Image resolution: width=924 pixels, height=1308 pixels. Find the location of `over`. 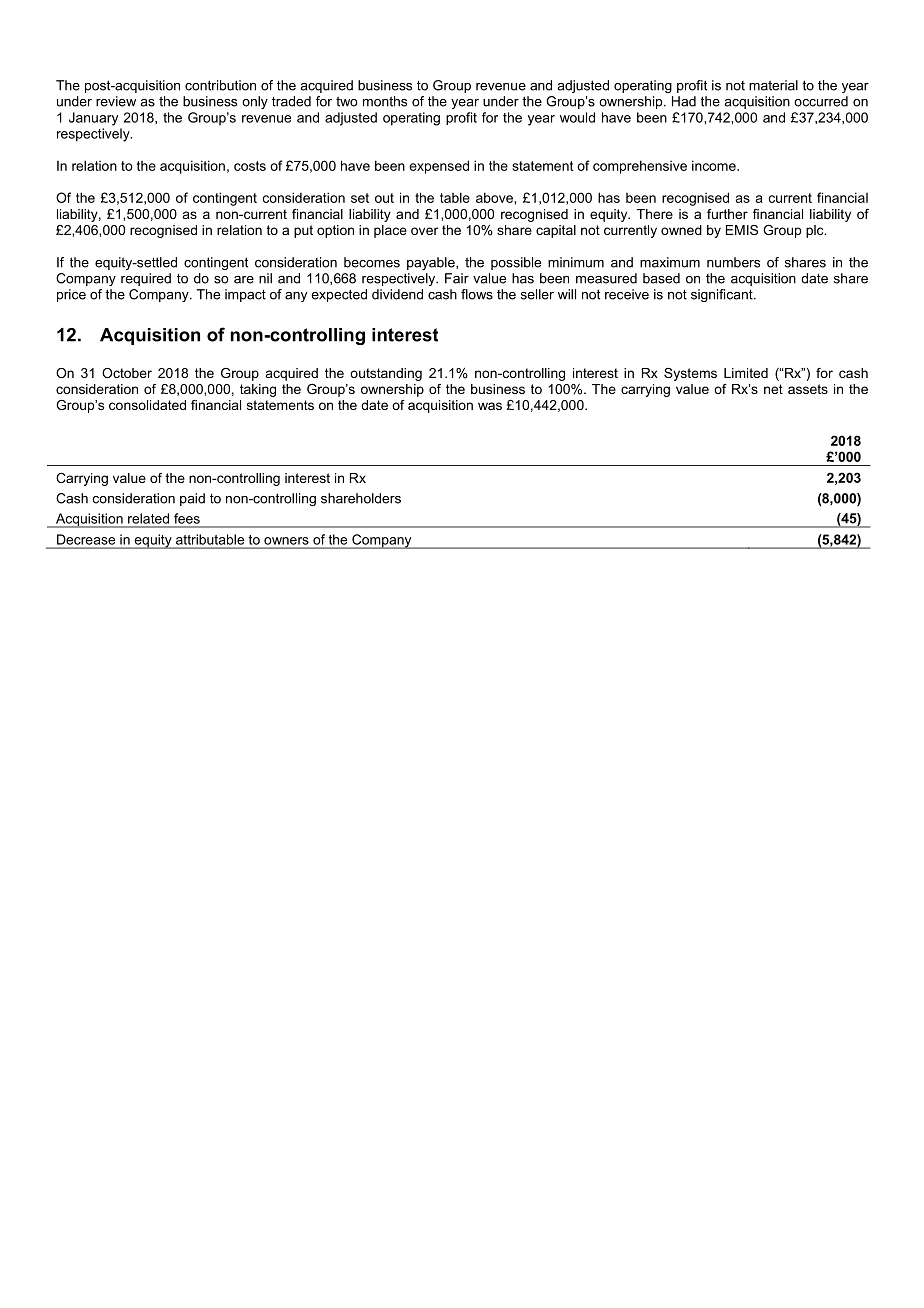

over is located at coordinates (424, 231).
